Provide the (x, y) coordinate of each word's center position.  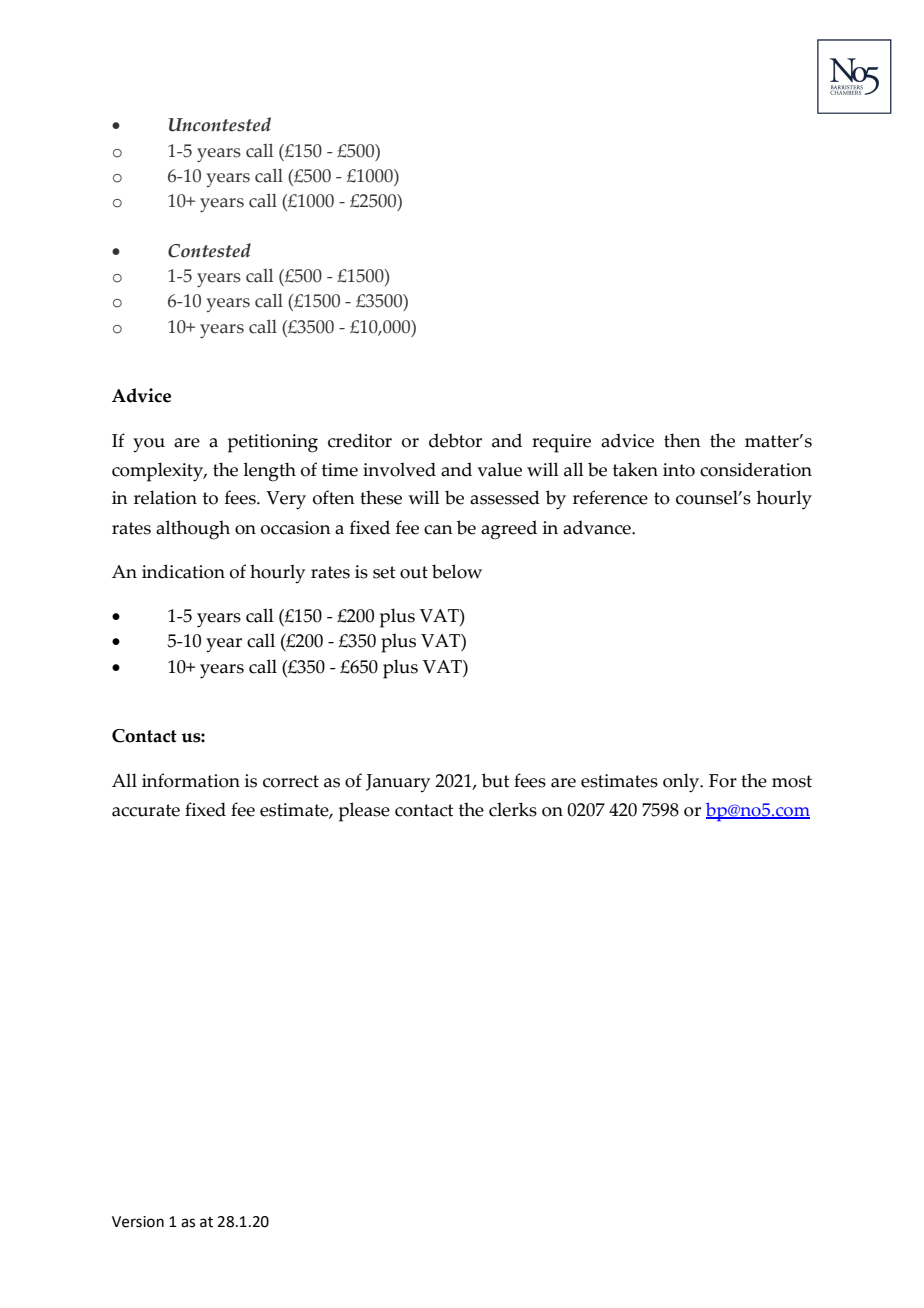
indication (183, 571)
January (398, 783)
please (364, 812)
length (269, 472)
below (457, 571)
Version (138, 1222)
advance (598, 527)
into (679, 470)
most (792, 781)
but (495, 780)
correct (291, 781)
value (499, 469)
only (682, 783)
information (191, 780)
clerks (513, 809)
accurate (146, 810)
